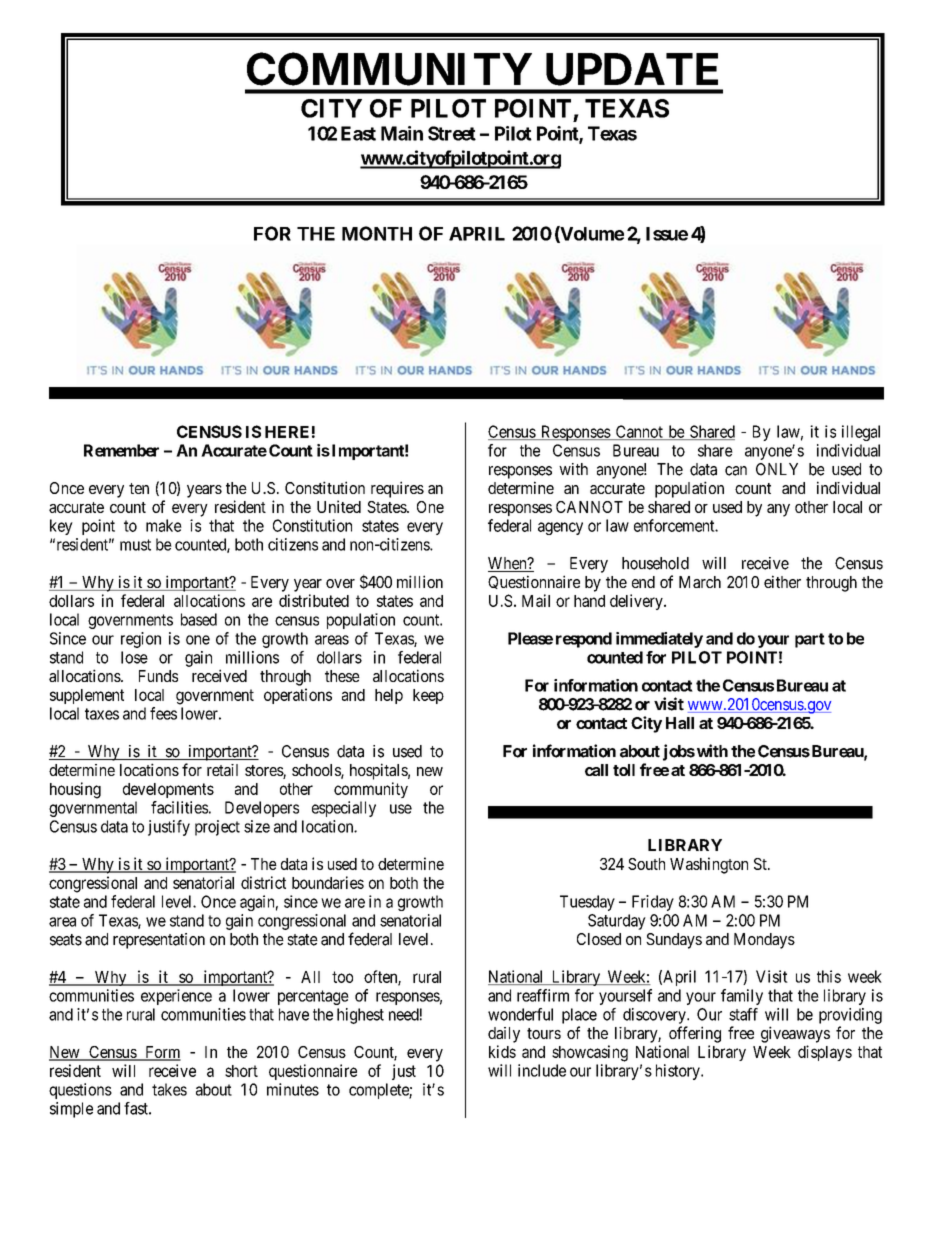 The height and width of the screenshot is (1233, 952). I want to click on displays, so click(825, 1053).
